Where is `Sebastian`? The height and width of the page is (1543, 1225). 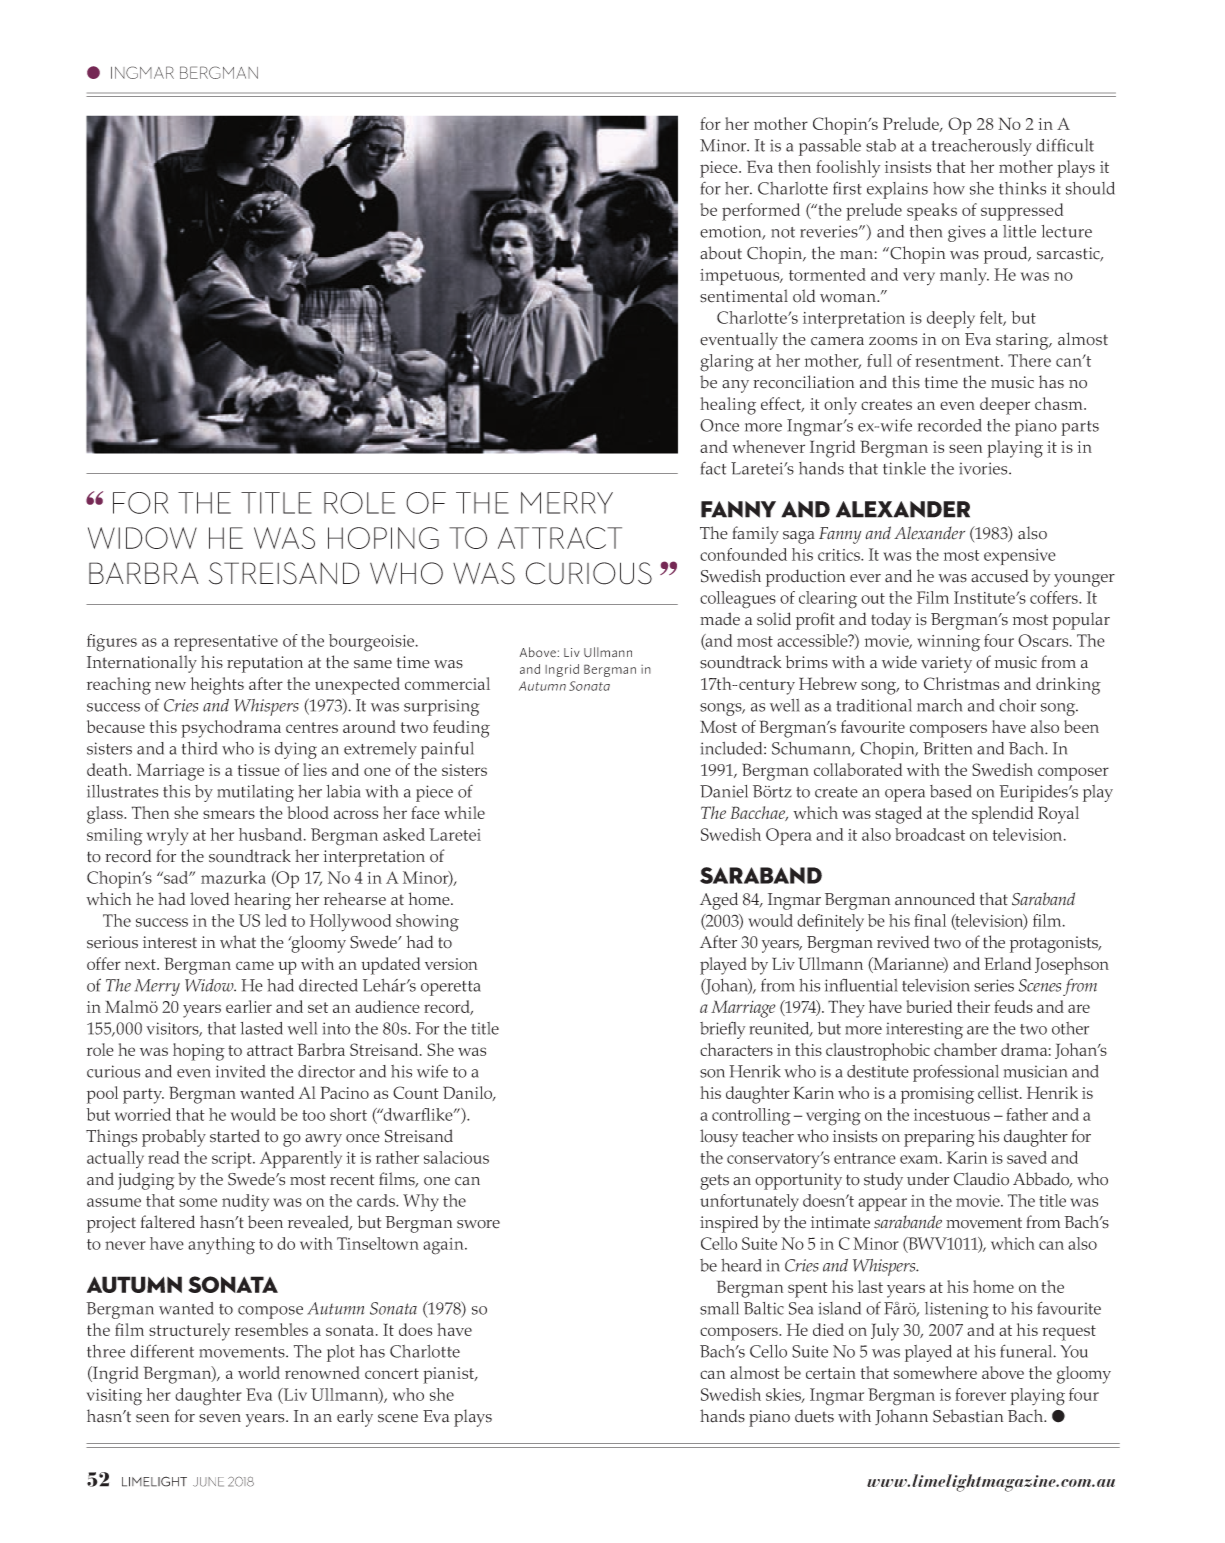
Sebastian is located at coordinates (968, 1416).
